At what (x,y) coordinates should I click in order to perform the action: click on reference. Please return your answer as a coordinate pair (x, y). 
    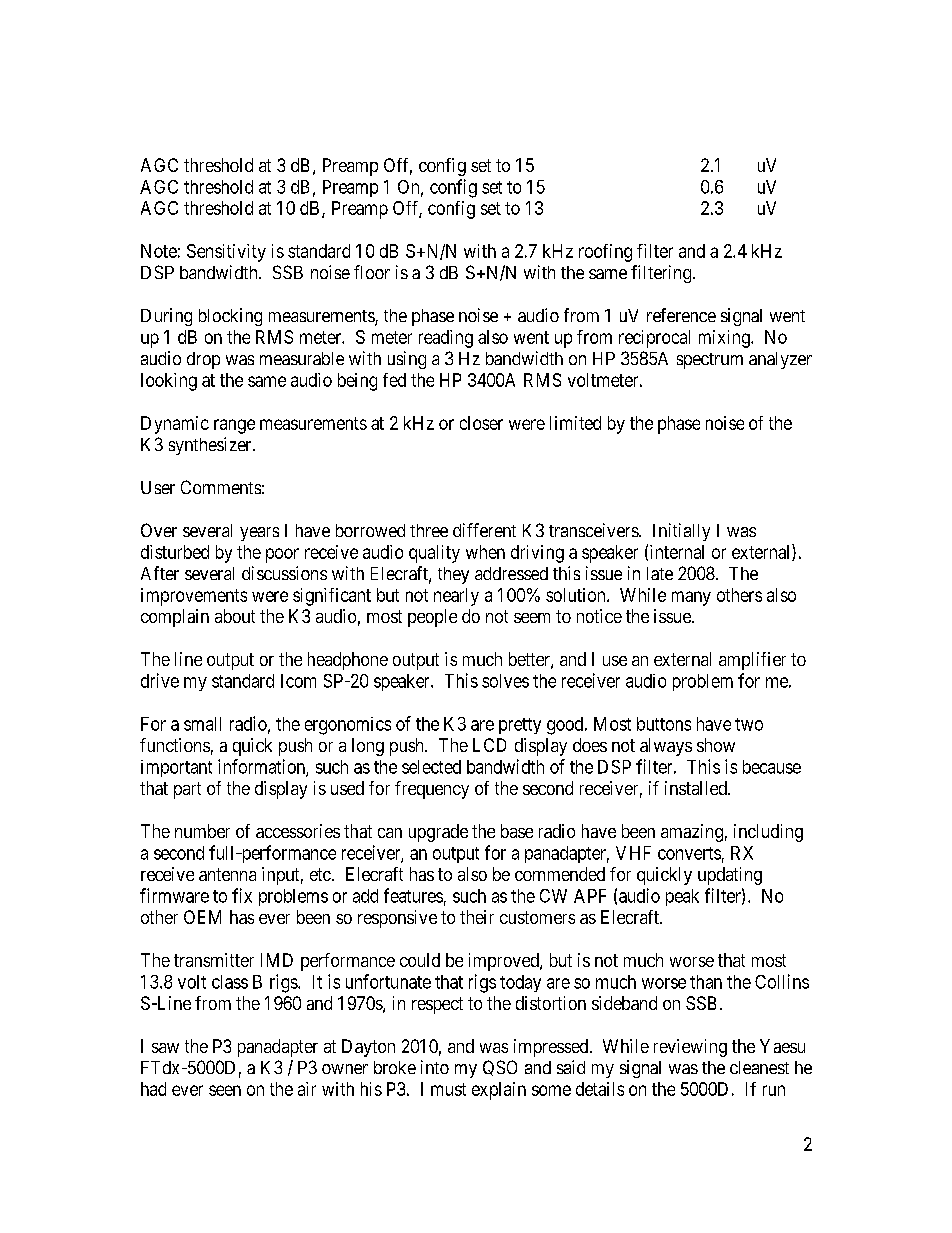
    Looking at the image, I should click on (681, 315).
